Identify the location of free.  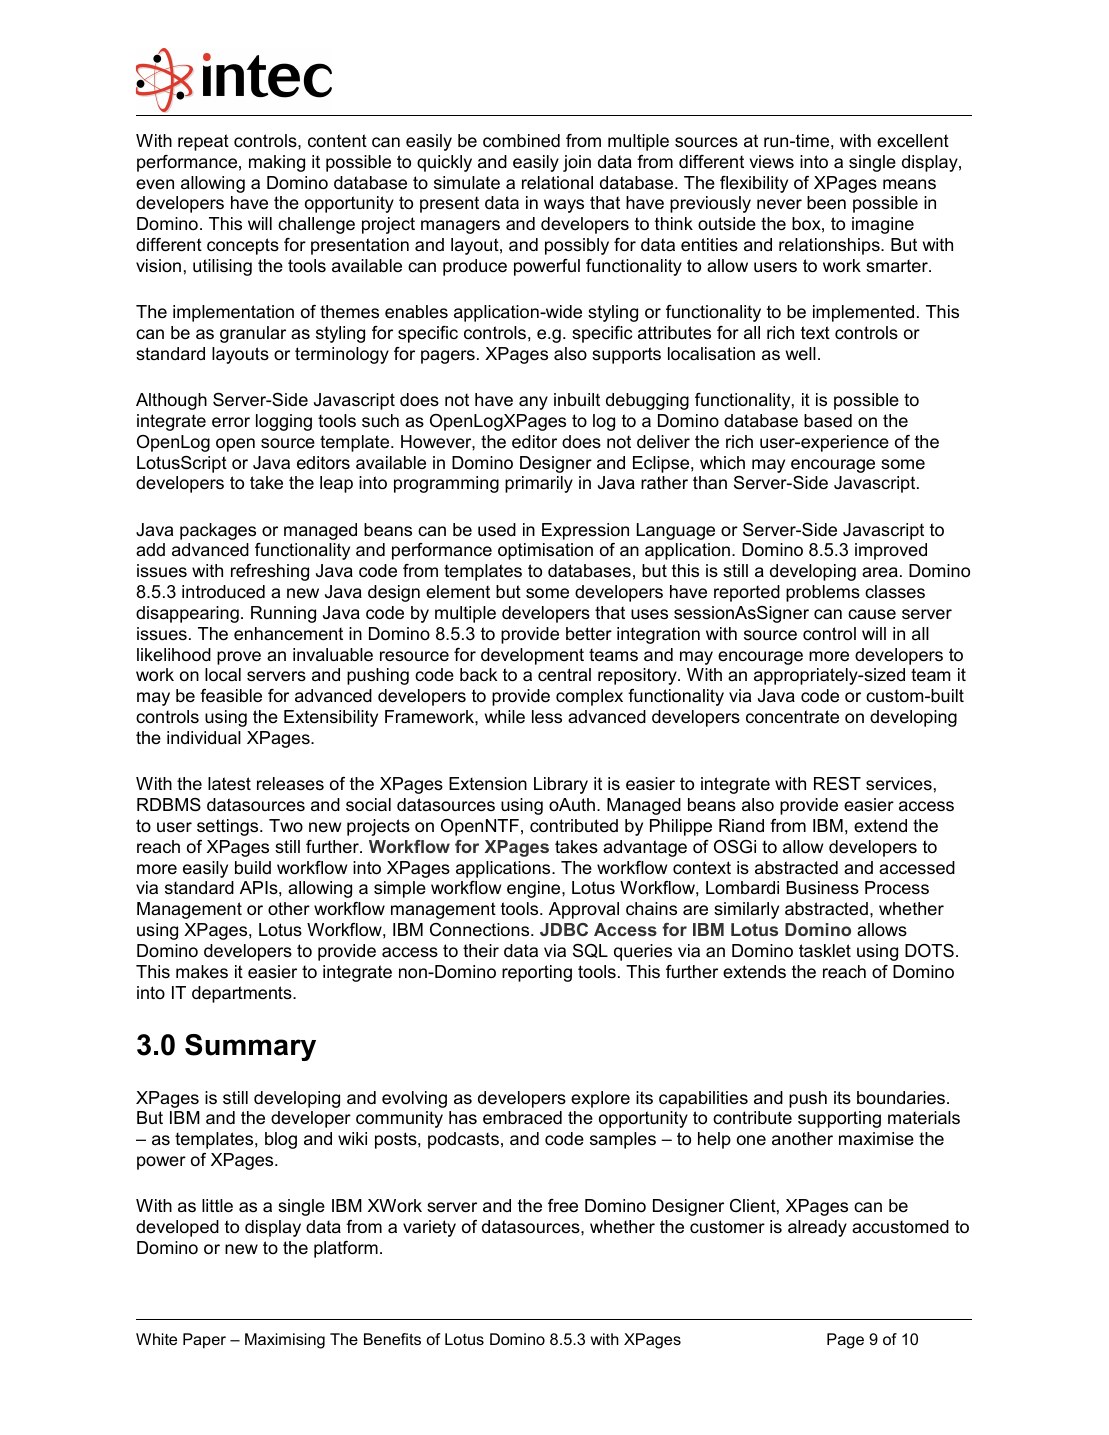
(563, 1205).
